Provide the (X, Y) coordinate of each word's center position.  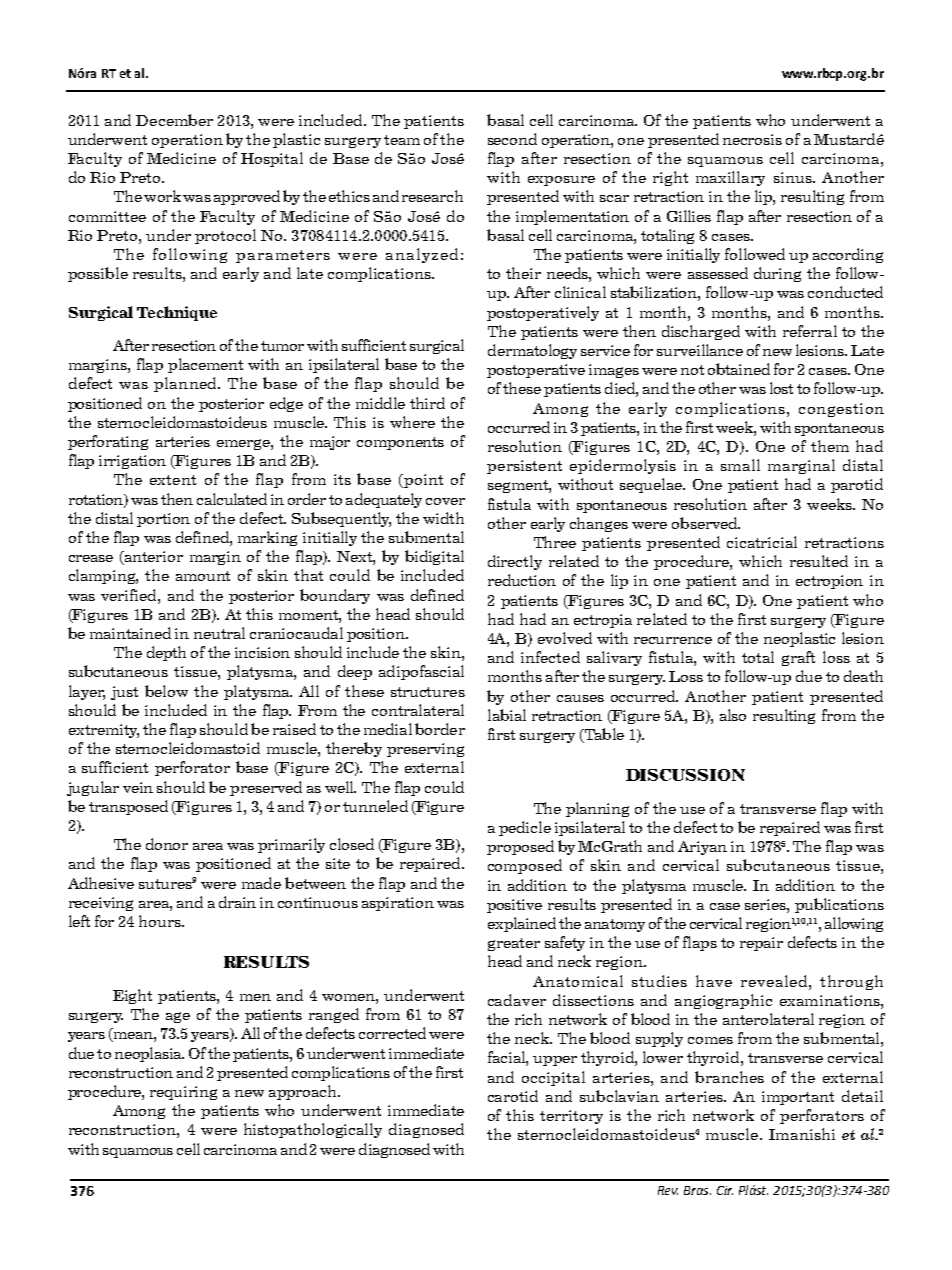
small (740, 465)
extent (173, 480)
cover (445, 501)
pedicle (525, 828)
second (512, 139)
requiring (183, 1093)
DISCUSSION (685, 775)
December (174, 120)
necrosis (752, 139)
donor (167, 844)
